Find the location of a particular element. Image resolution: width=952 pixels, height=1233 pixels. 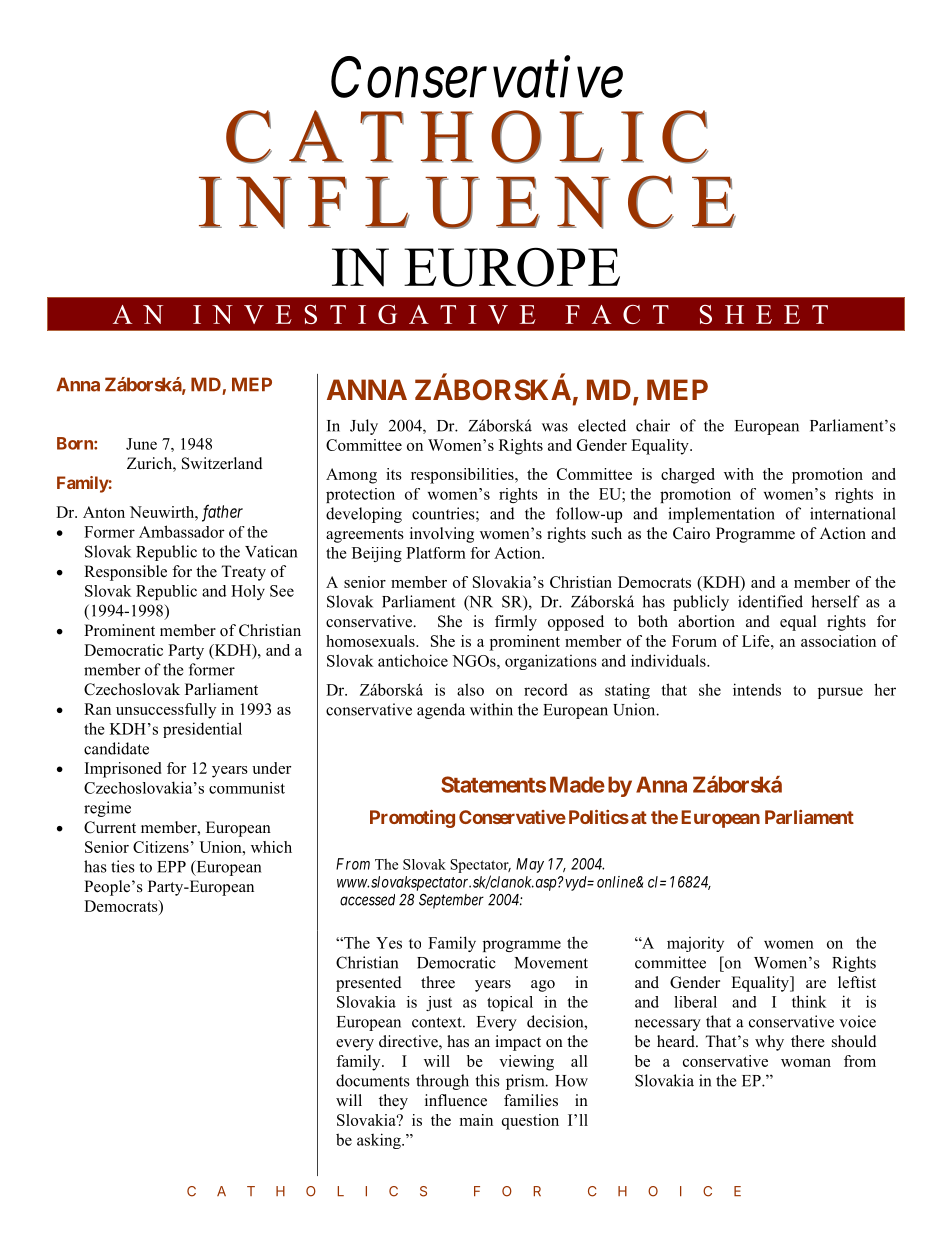

main is located at coordinates (476, 1120).
